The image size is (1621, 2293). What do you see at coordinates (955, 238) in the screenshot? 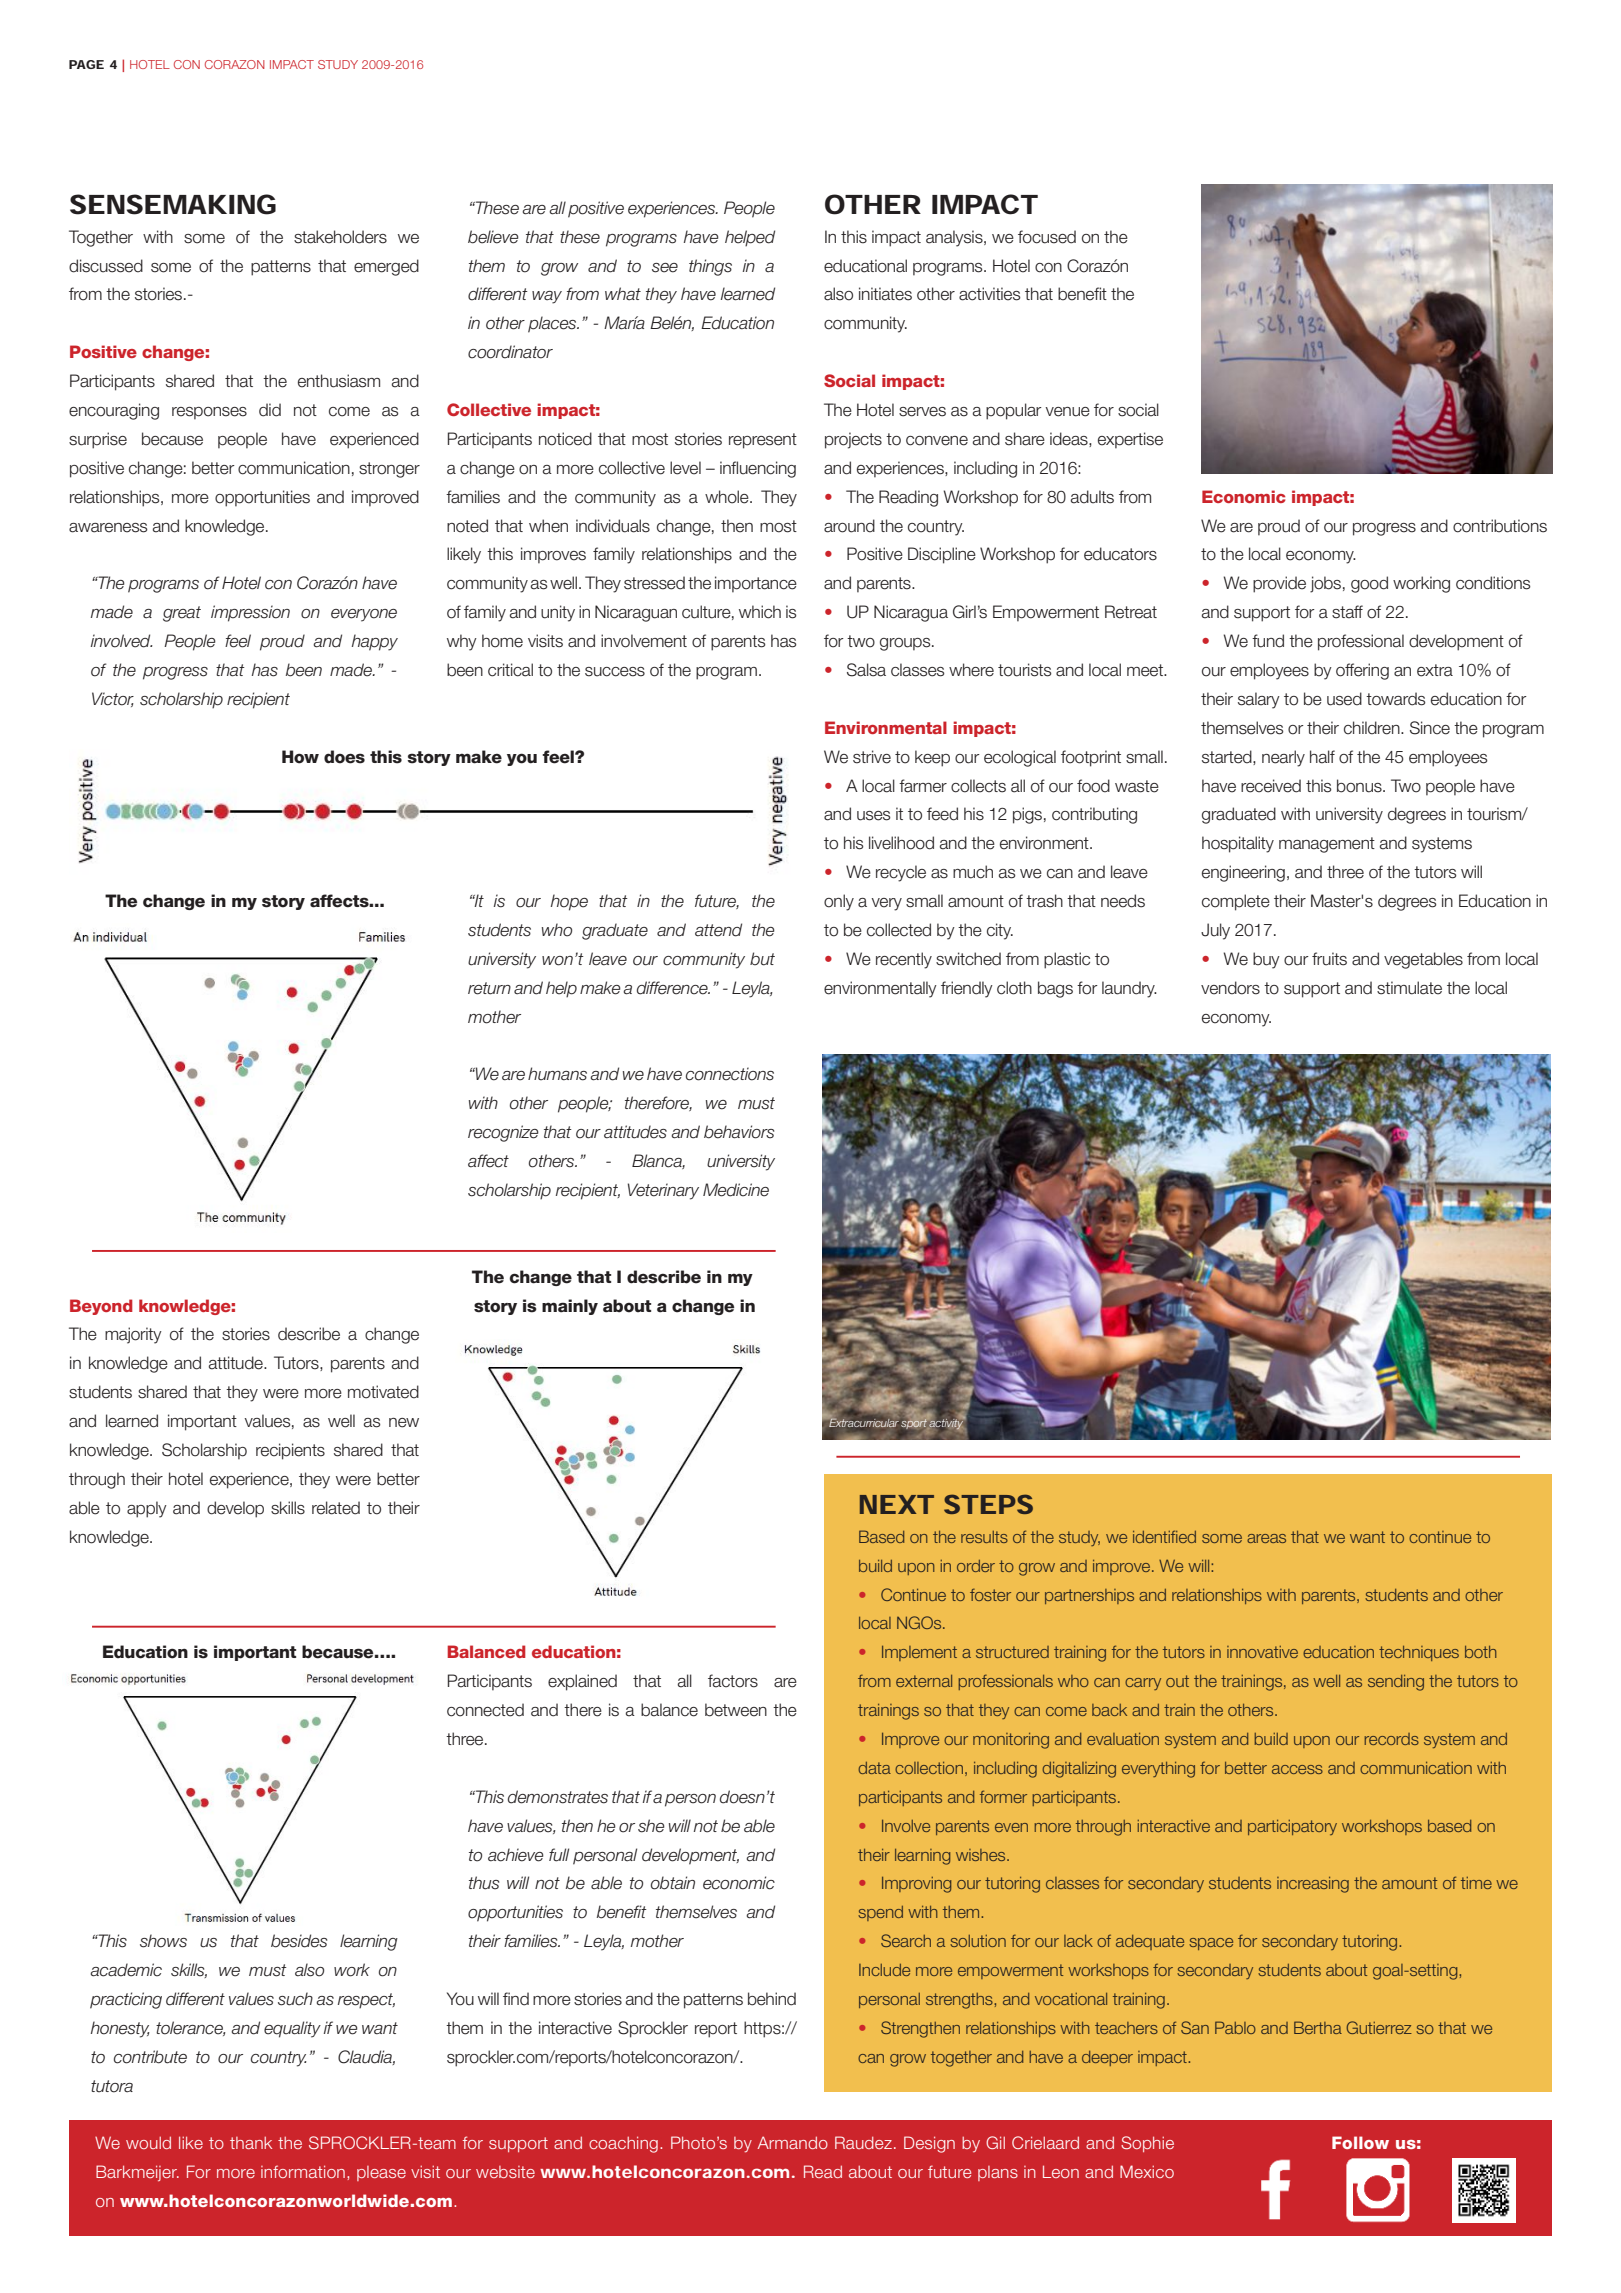
I see `analysis` at bounding box center [955, 238].
